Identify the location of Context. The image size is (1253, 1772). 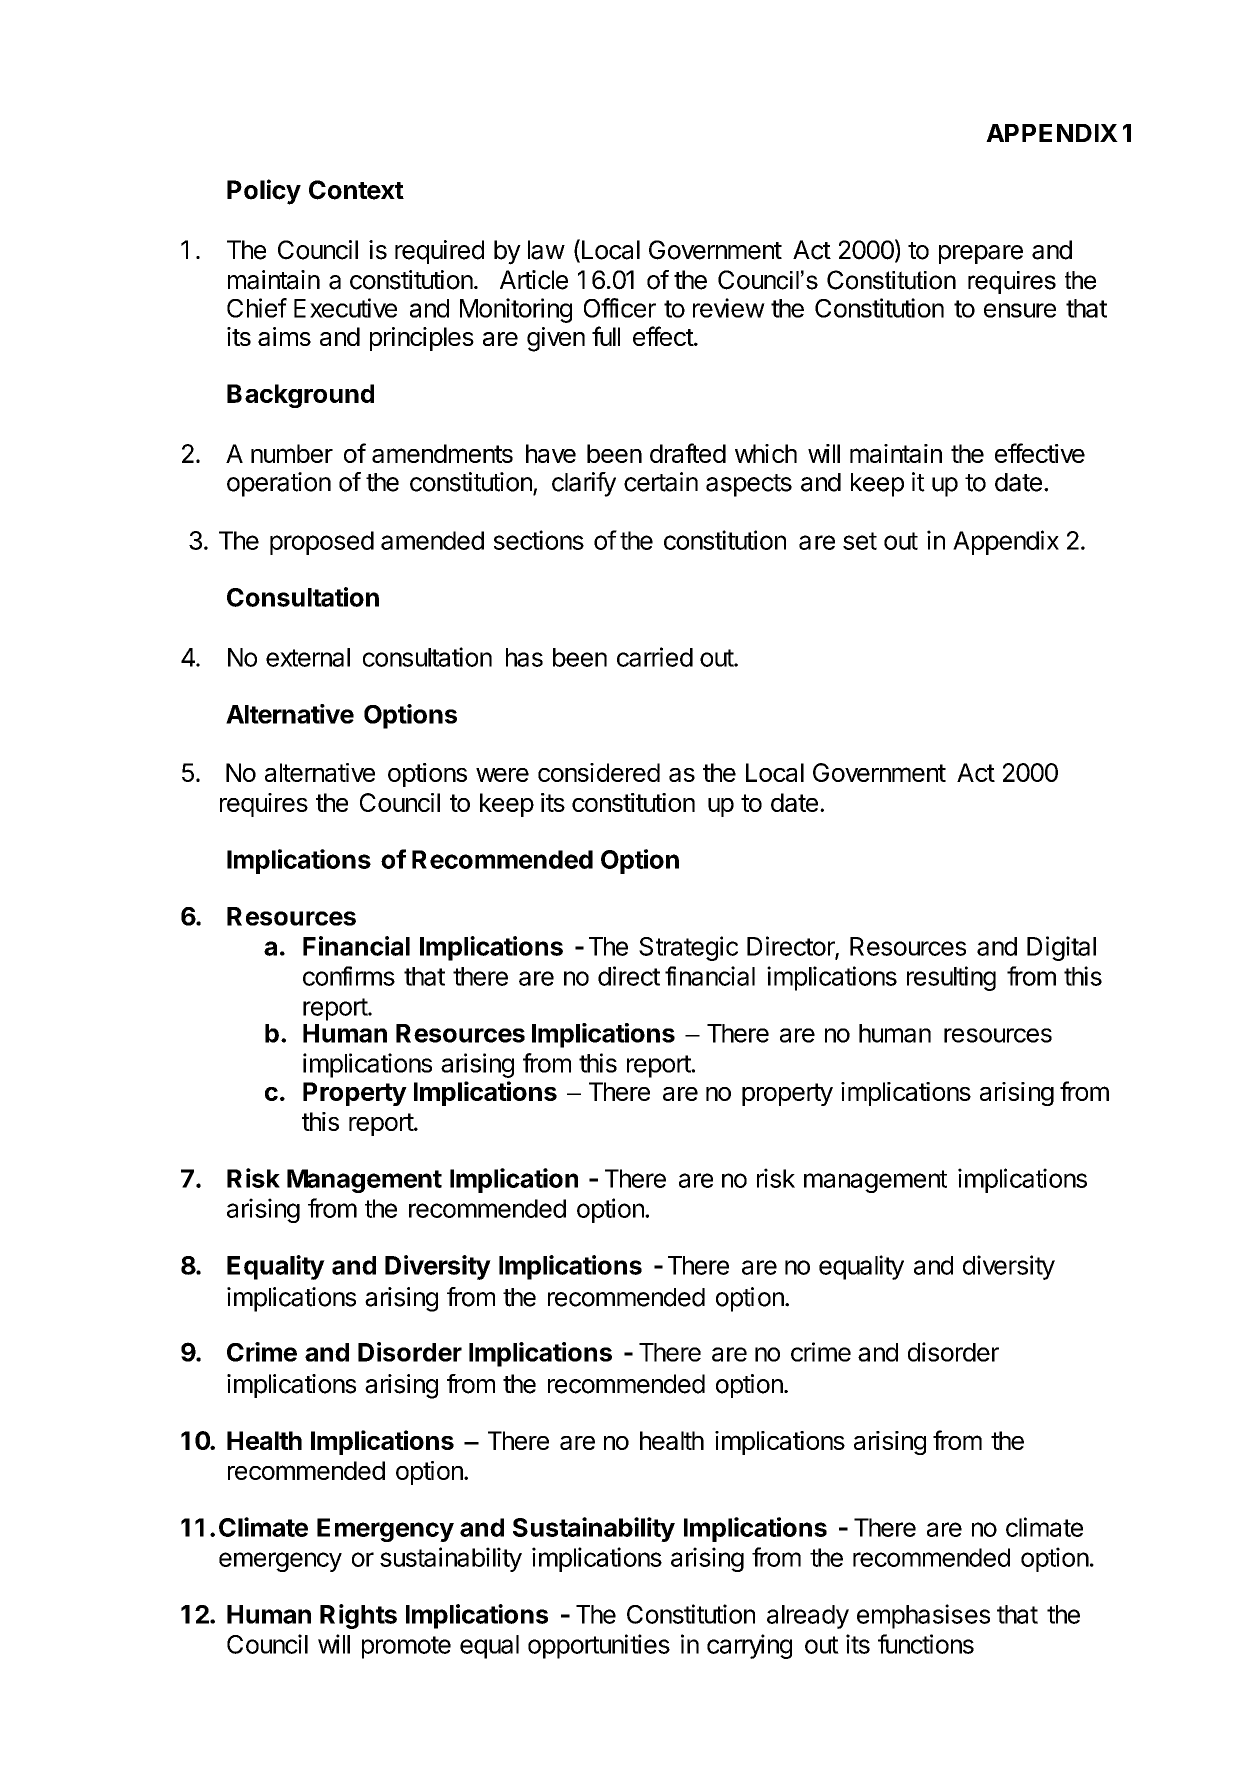
(356, 190).
